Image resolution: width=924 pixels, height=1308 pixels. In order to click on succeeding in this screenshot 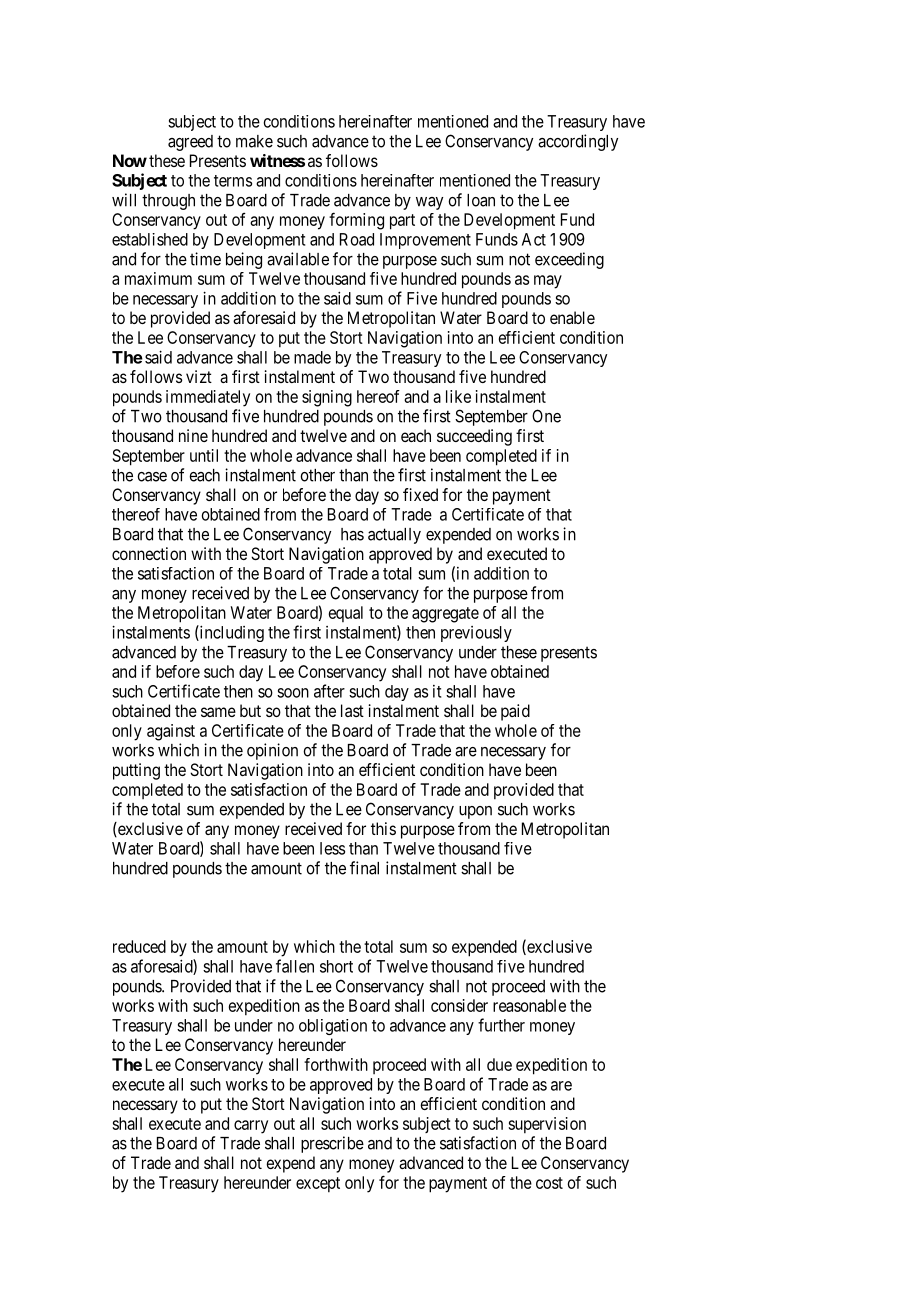, I will do `click(474, 437)`.
